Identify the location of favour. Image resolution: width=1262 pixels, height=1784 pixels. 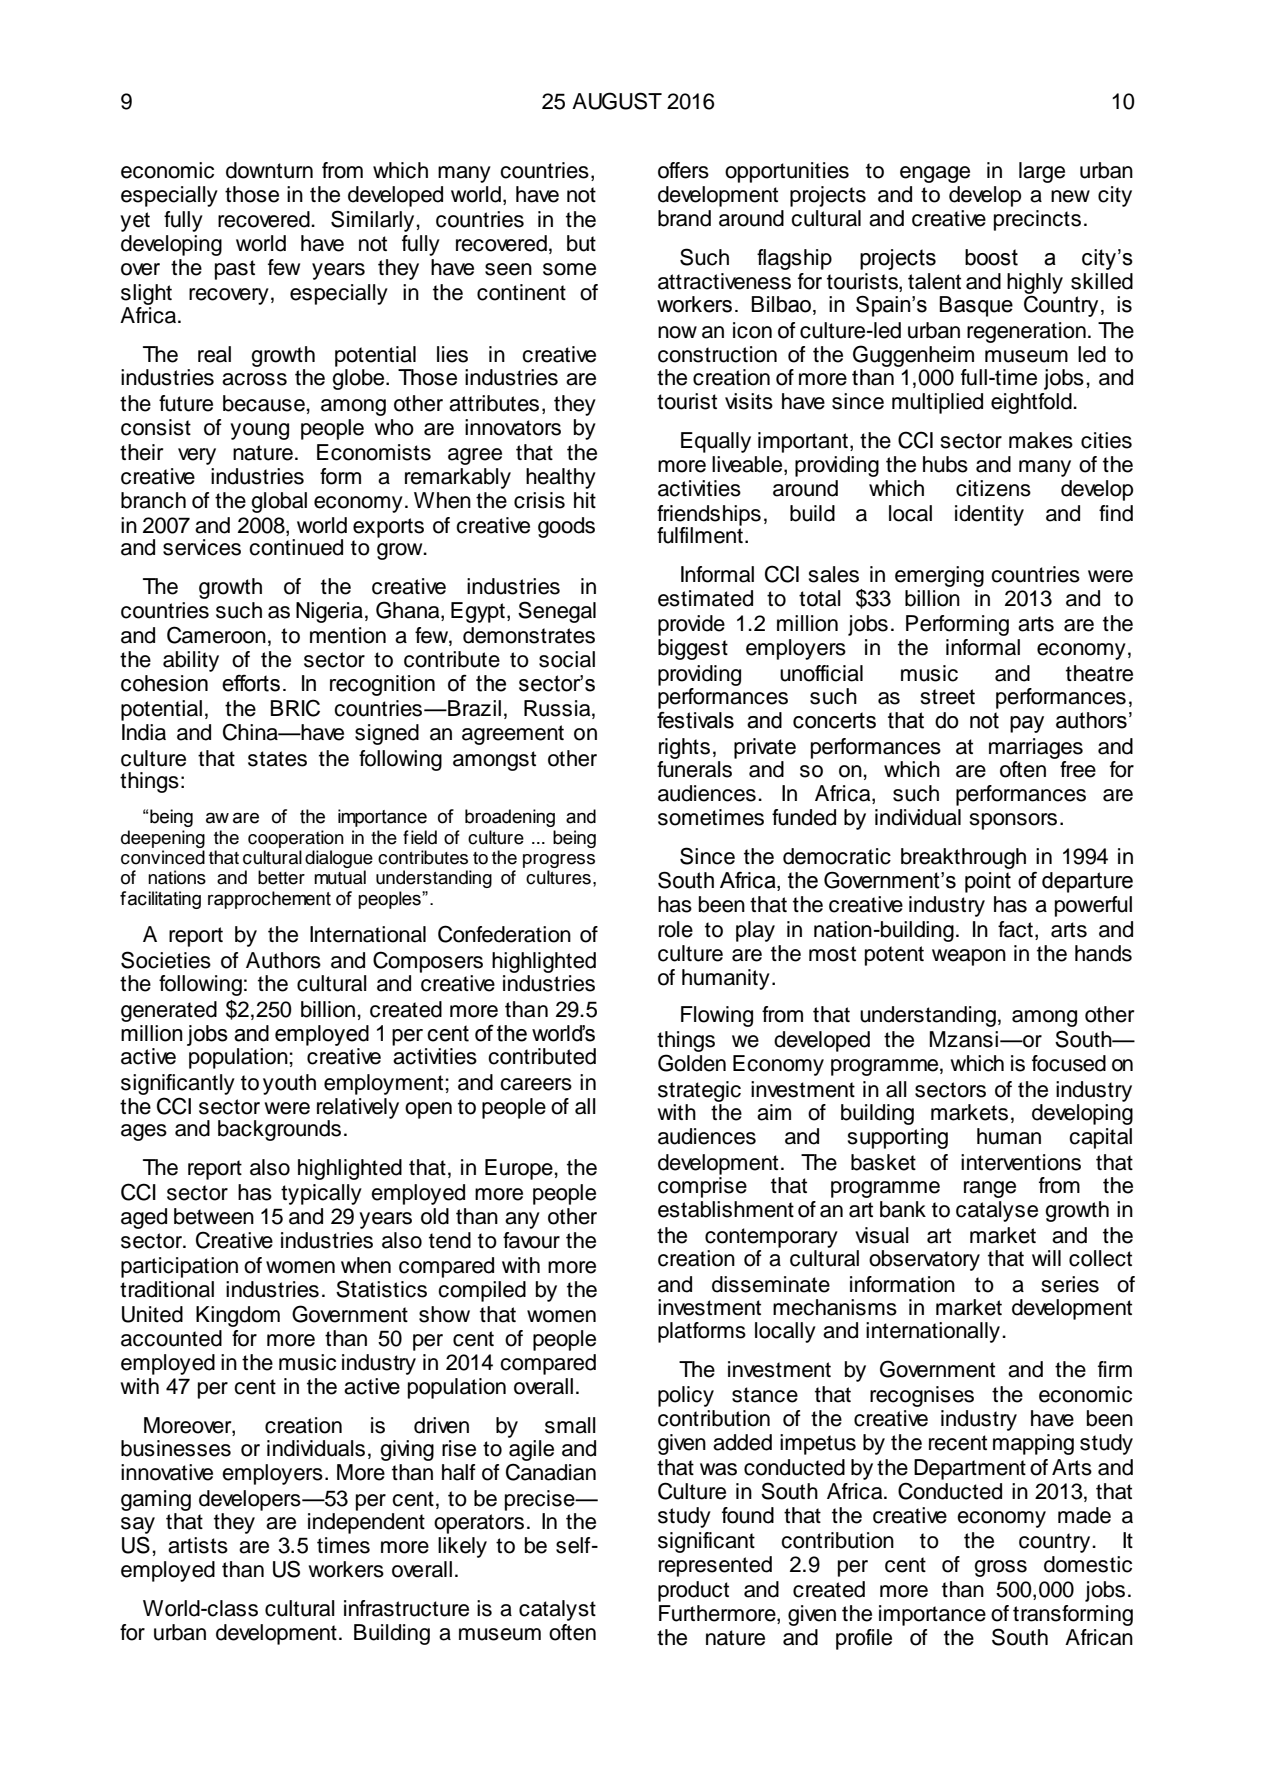
(531, 1240).
